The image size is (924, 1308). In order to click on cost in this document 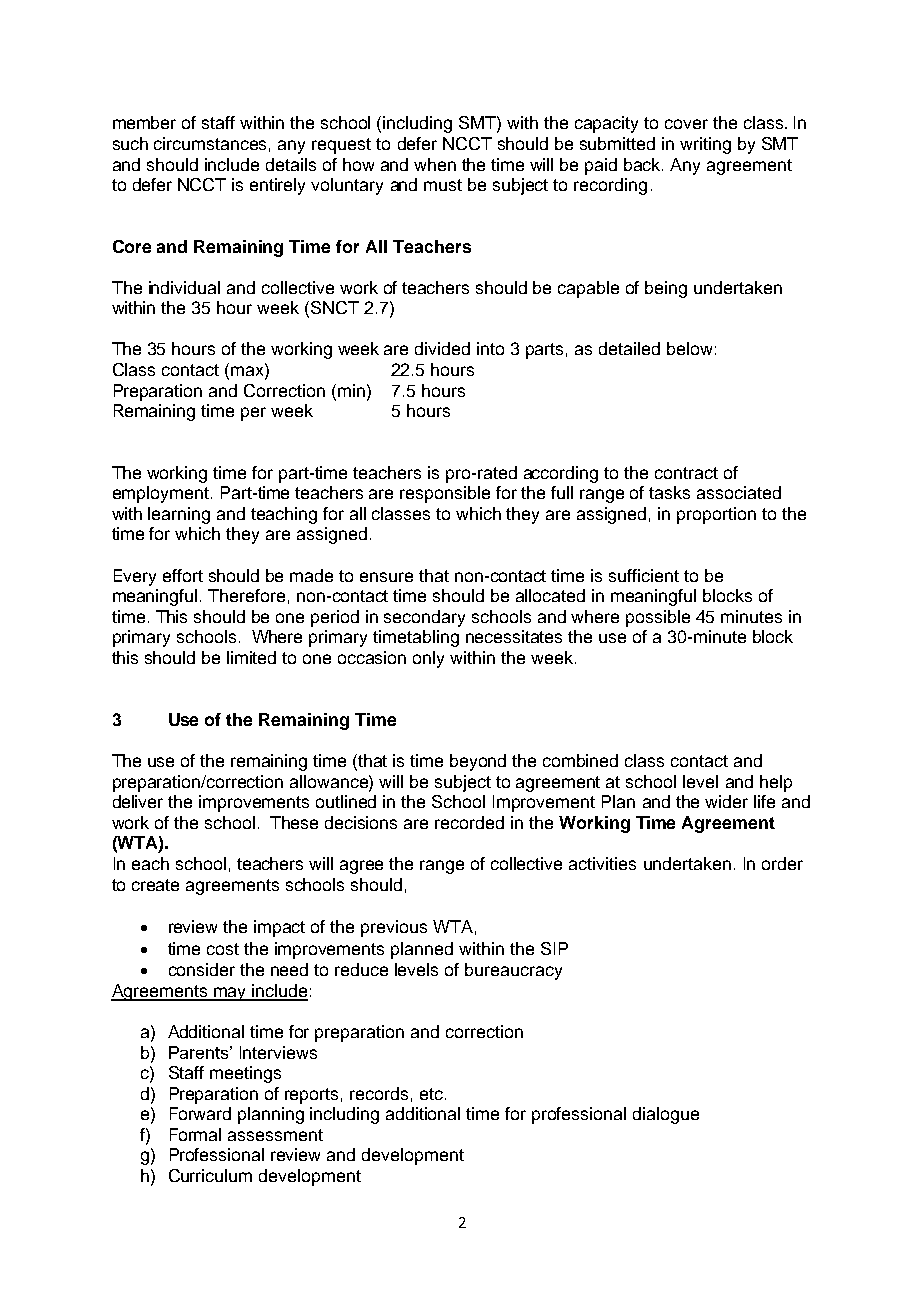, I will do `click(223, 949)`.
